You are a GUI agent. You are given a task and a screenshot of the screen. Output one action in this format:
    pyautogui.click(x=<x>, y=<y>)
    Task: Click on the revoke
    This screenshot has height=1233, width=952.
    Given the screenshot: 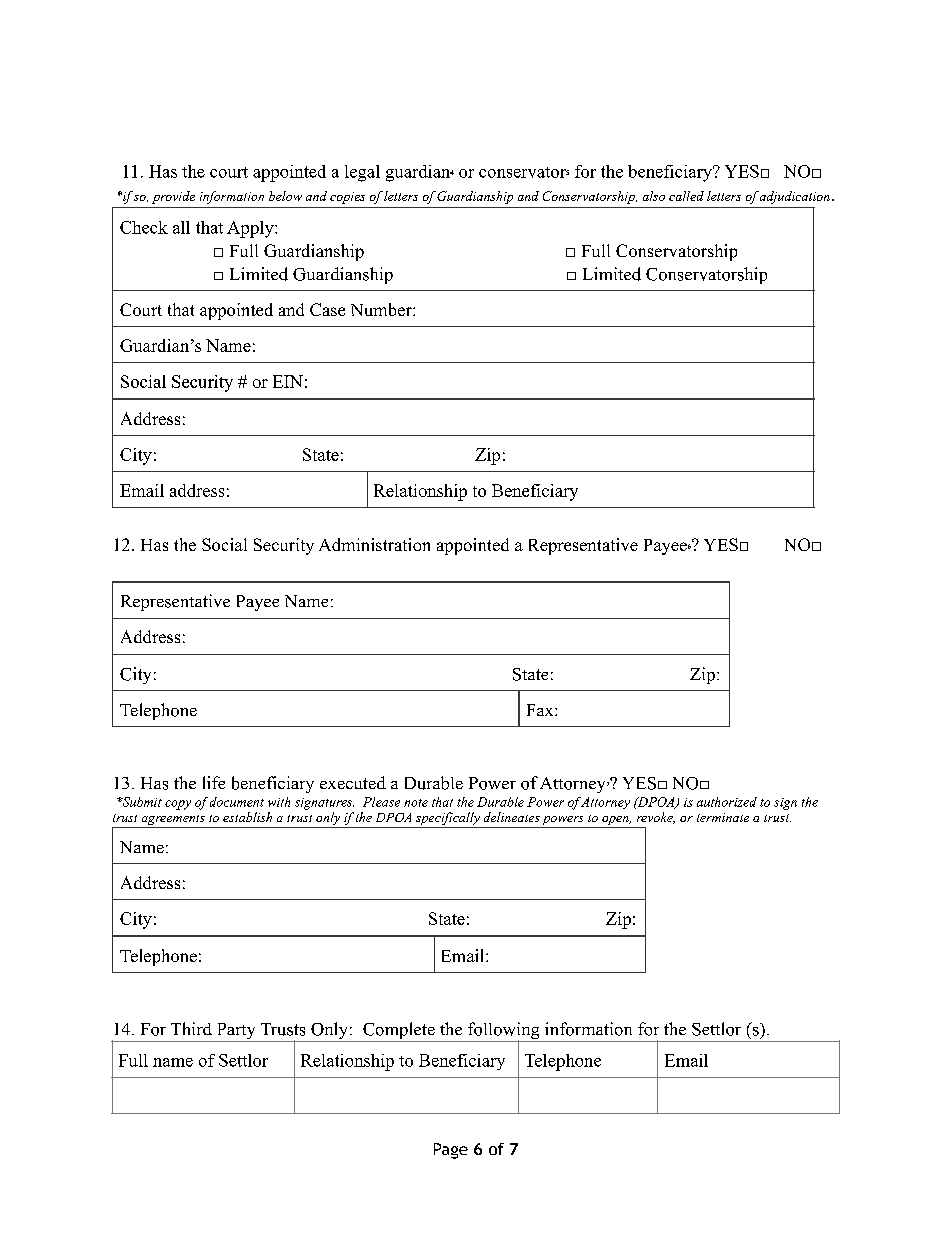 What is the action you would take?
    pyautogui.click(x=656, y=818)
